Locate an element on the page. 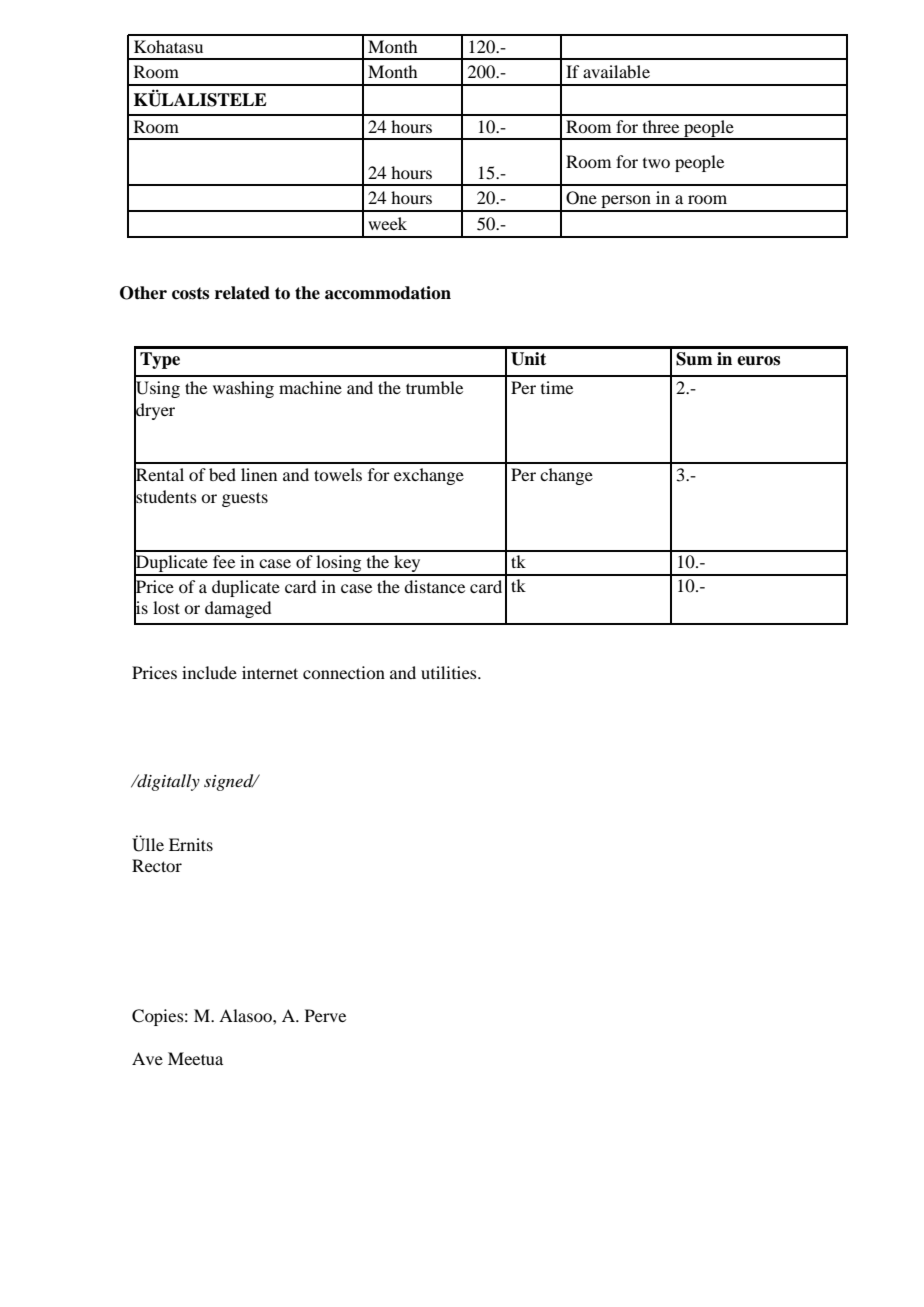  Sum is located at coordinates (694, 359).
